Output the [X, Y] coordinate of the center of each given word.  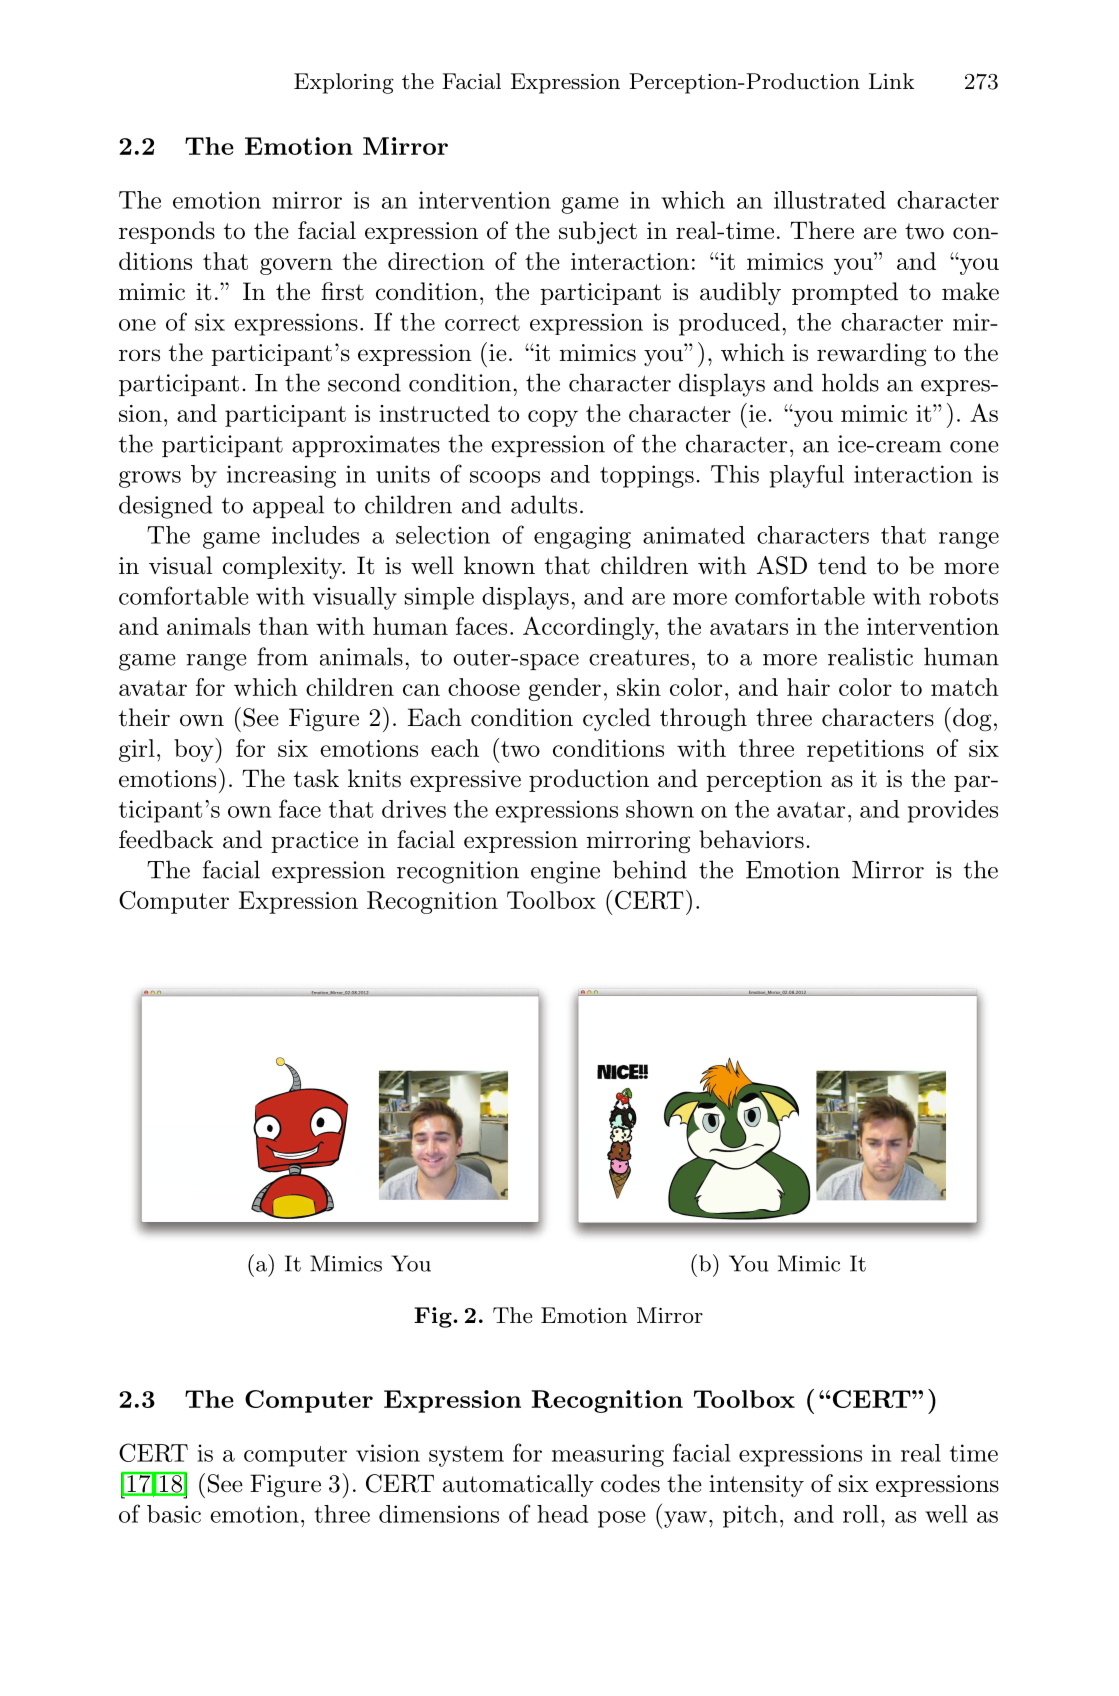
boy [195, 750]
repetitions [865, 751]
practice [314, 842]
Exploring [344, 83]
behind [650, 869]
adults [544, 504]
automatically [518, 1485]
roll [861, 1514]
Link [891, 81]
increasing [281, 476]
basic [174, 1514]
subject [598, 232]
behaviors [751, 839]
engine [565, 872]
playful [807, 476]
